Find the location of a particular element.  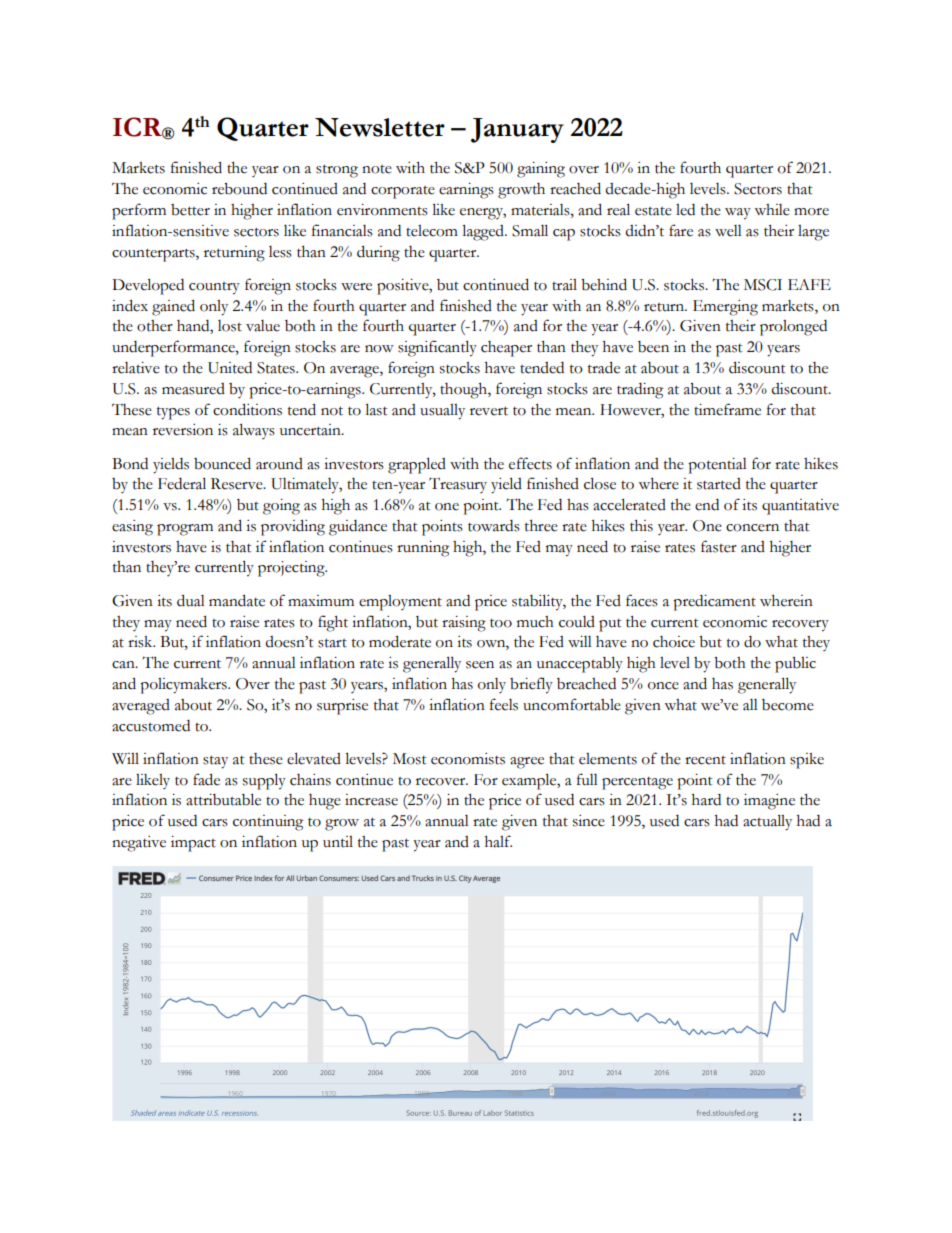

Reserve is located at coordinates (238, 484).
